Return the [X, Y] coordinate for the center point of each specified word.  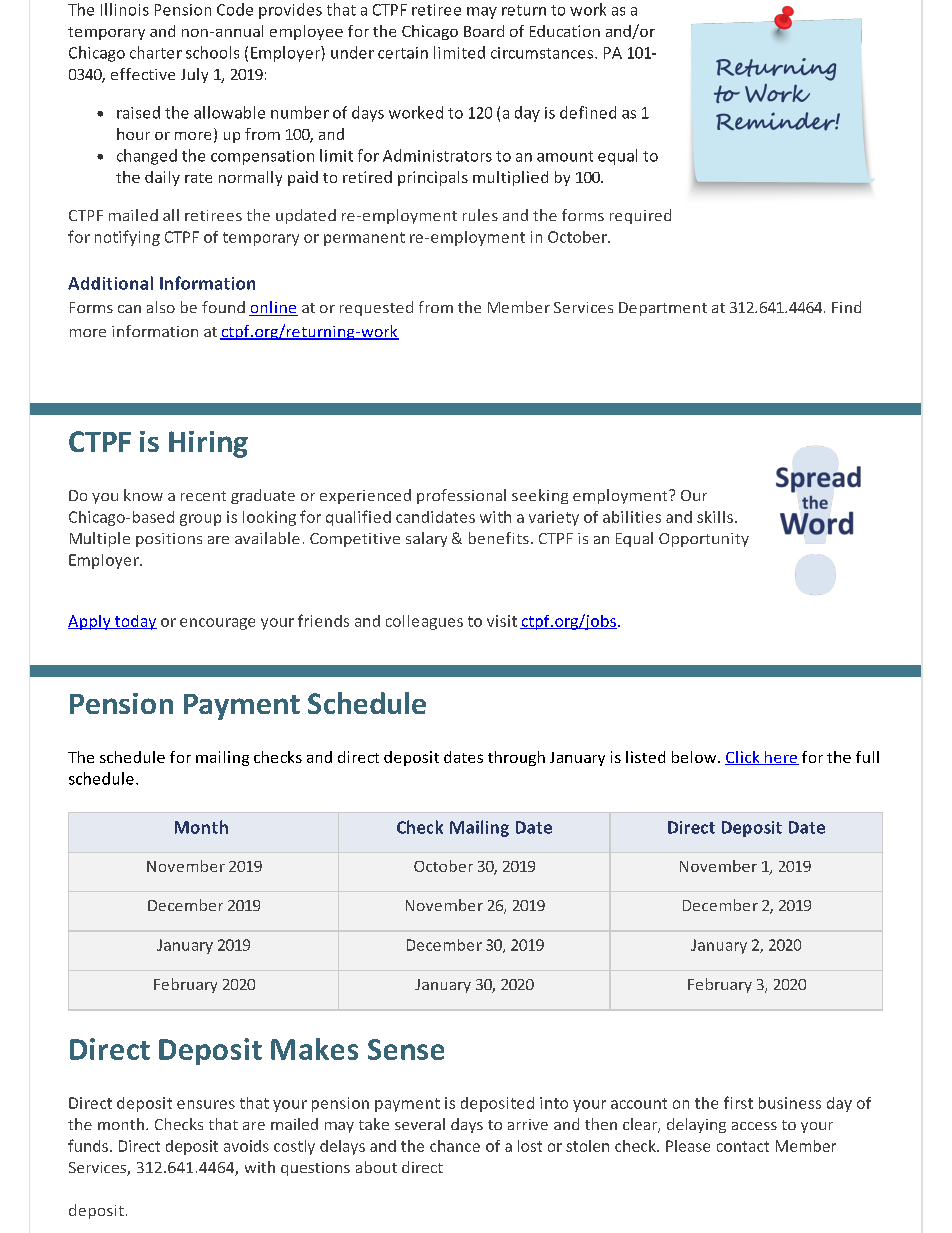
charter [156, 52]
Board [484, 31]
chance [455, 1146]
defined [588, 112]
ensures [206, 1104]
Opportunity [704, 540]
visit [502, 621]
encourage [217, 624]
